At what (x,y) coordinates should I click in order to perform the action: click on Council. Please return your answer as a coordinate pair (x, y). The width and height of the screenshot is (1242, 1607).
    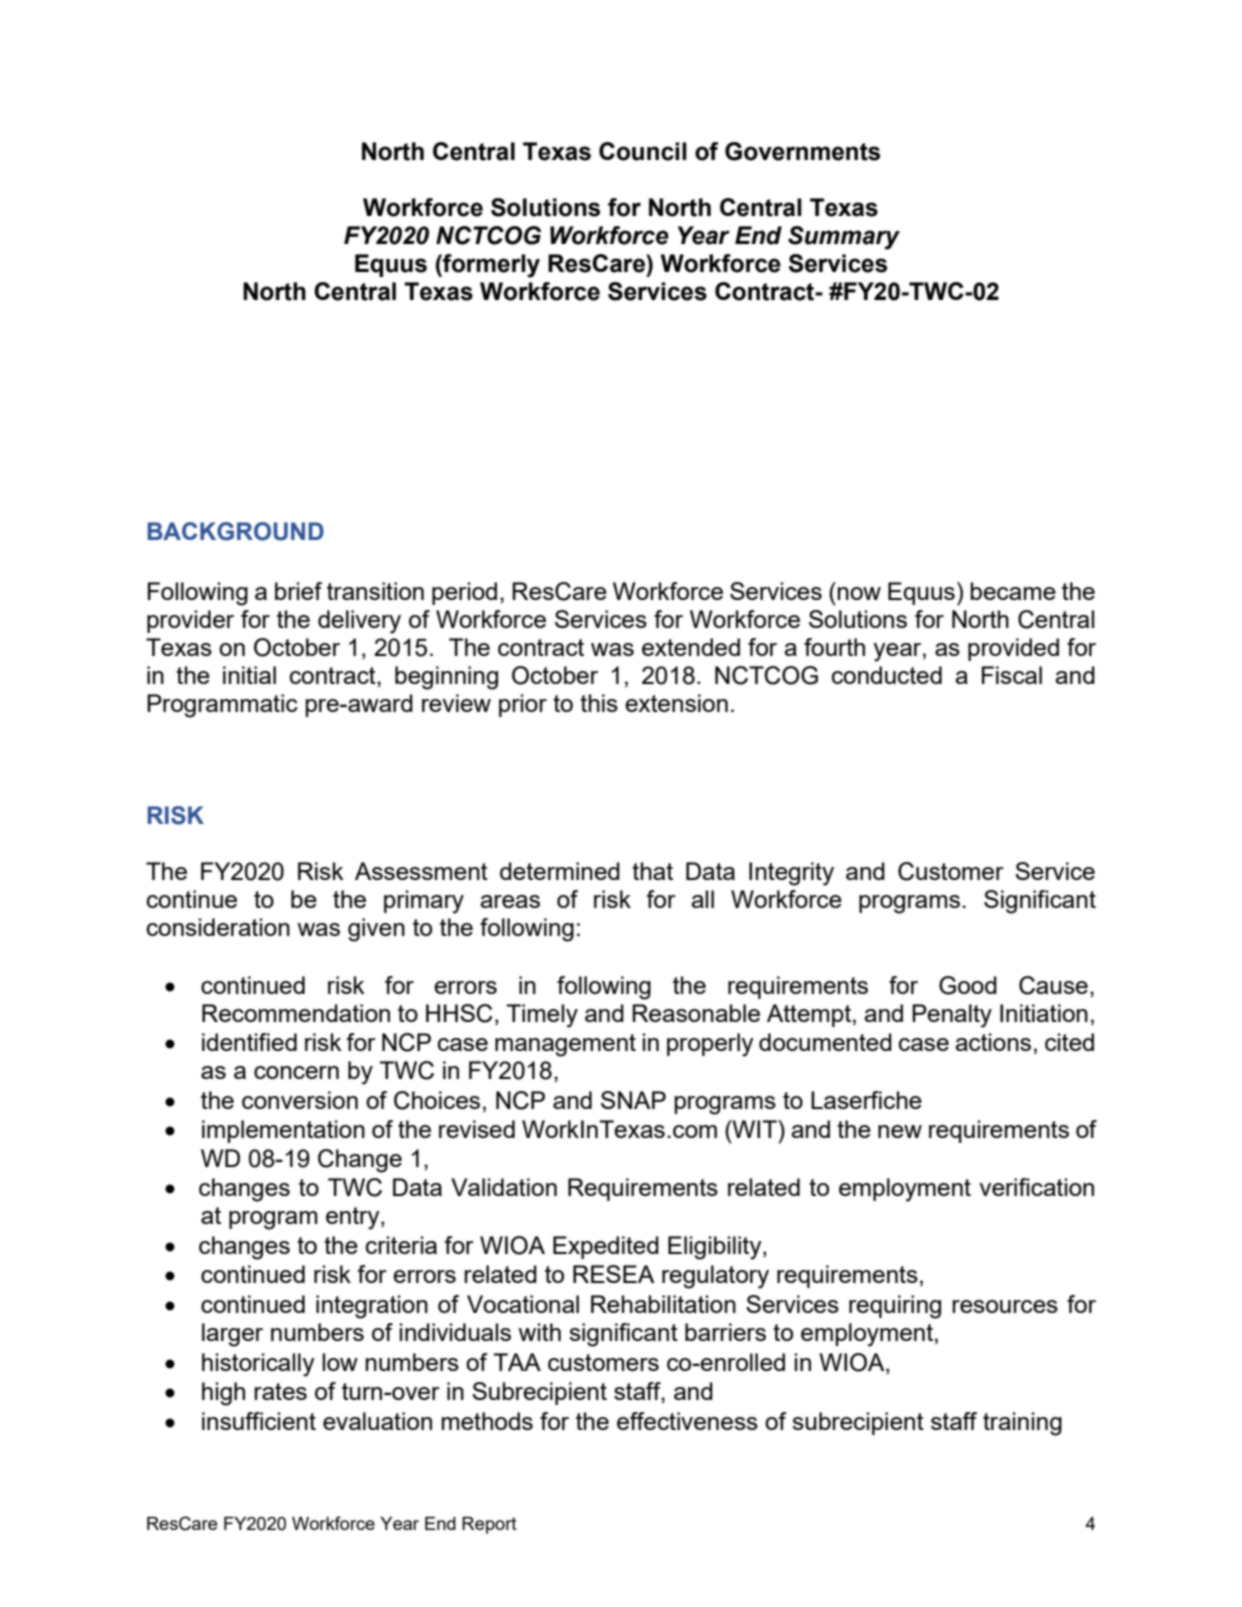
    Looking at the image, I should click on (643, 151).
